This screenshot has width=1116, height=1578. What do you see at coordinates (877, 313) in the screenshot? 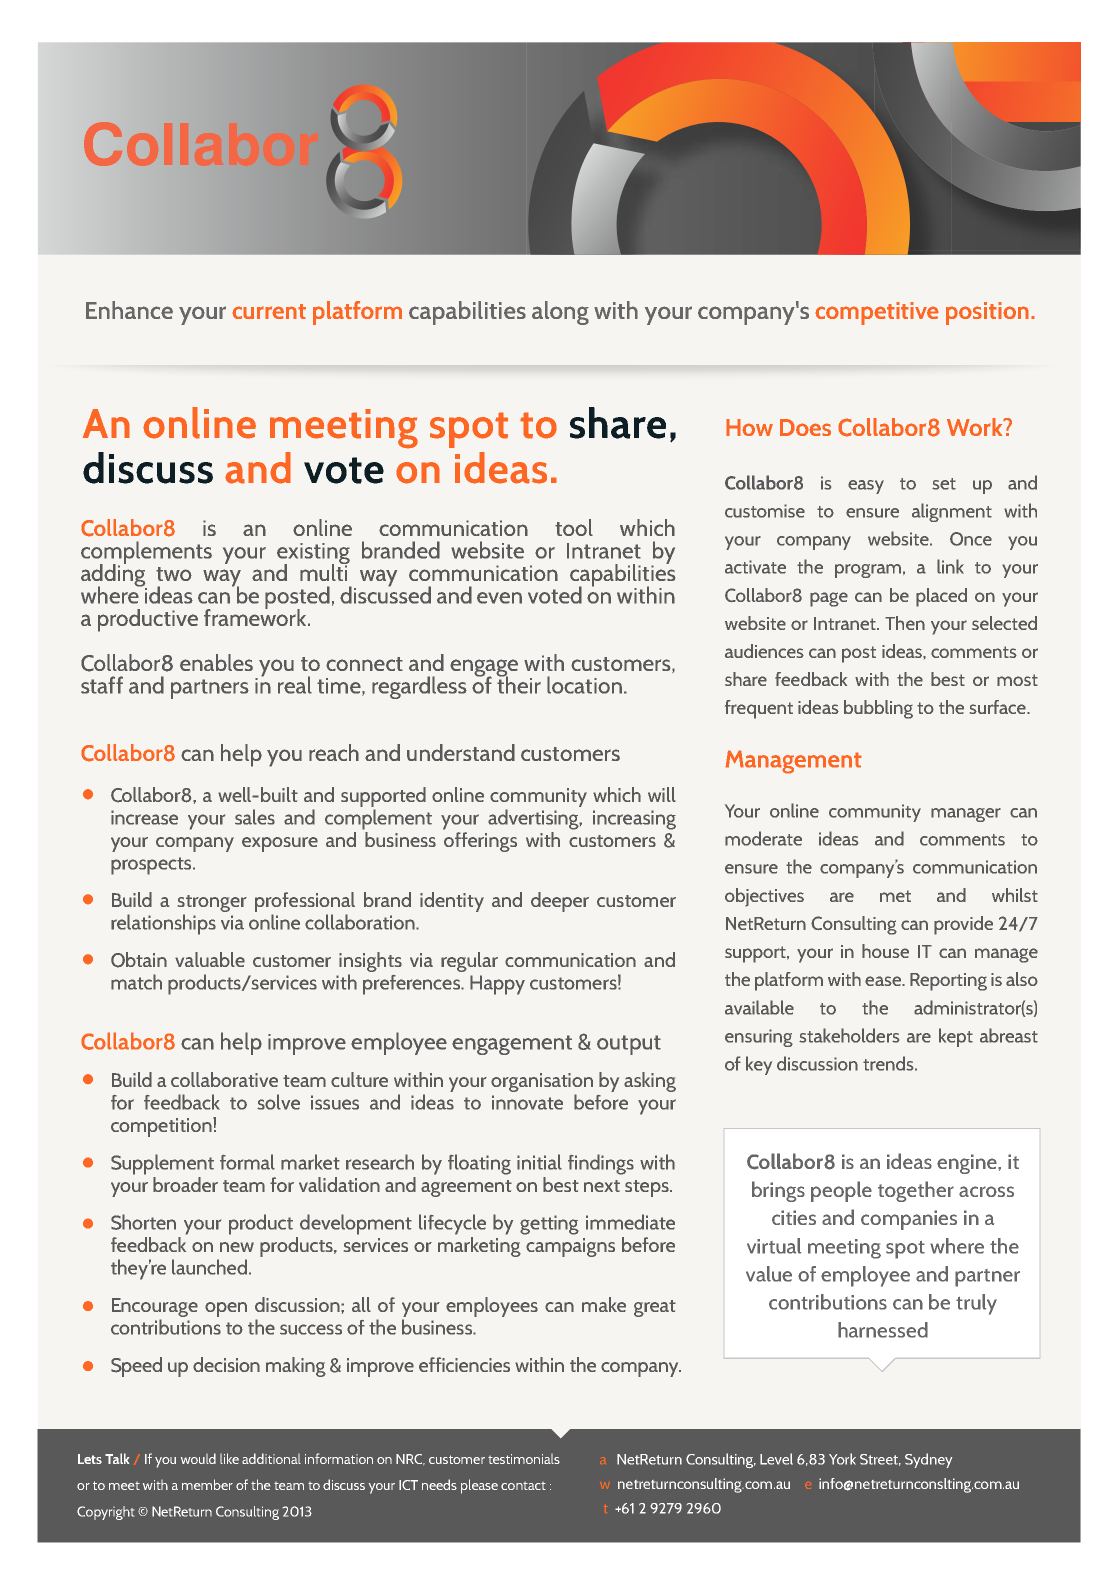
I see `competitive` at bounding box center [877, 313].
